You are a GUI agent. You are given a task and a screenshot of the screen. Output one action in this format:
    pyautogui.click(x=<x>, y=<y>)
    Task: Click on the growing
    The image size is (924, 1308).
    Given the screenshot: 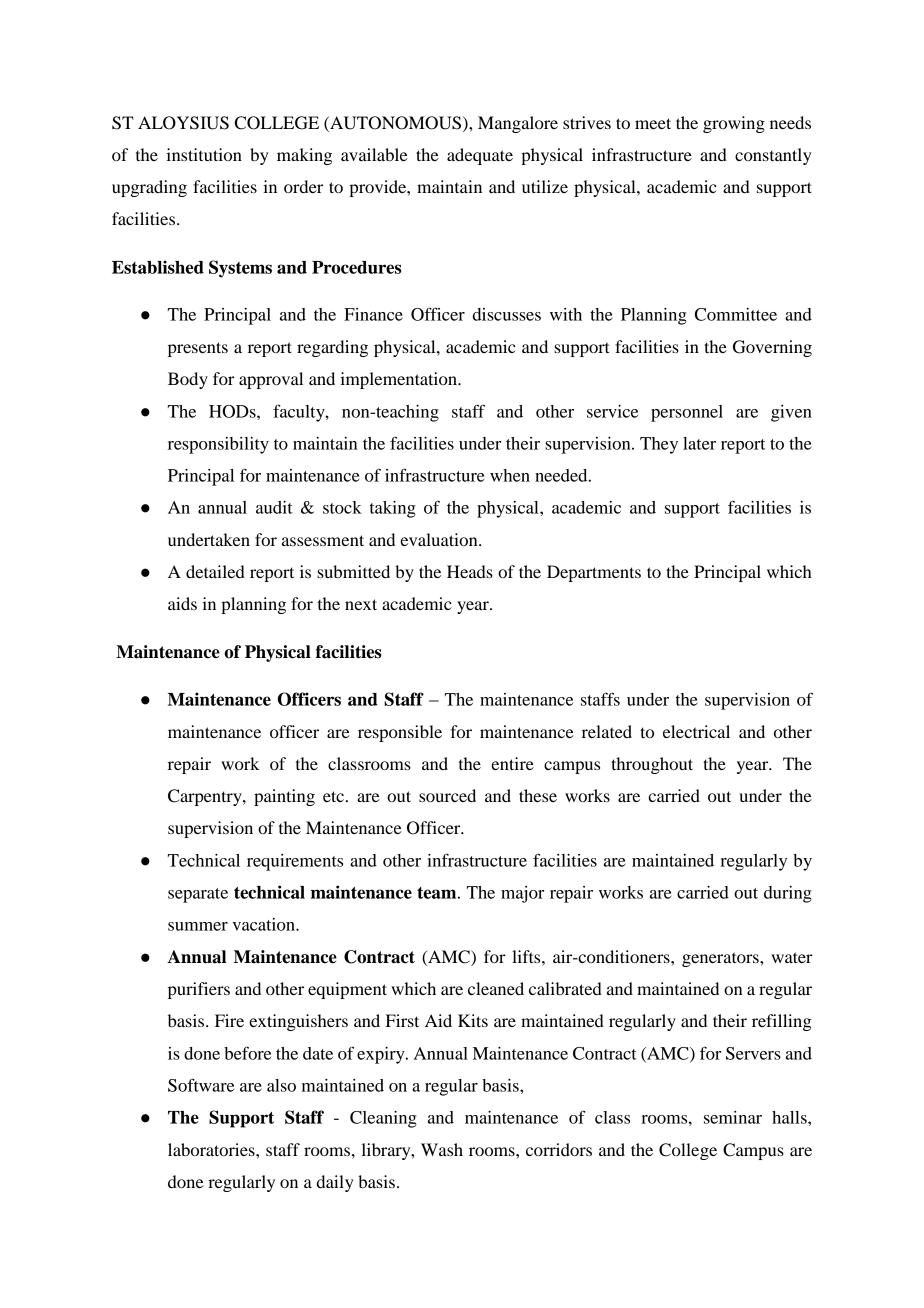 What is the action you would take?
    pyautogui.click(x=734, y=124)
